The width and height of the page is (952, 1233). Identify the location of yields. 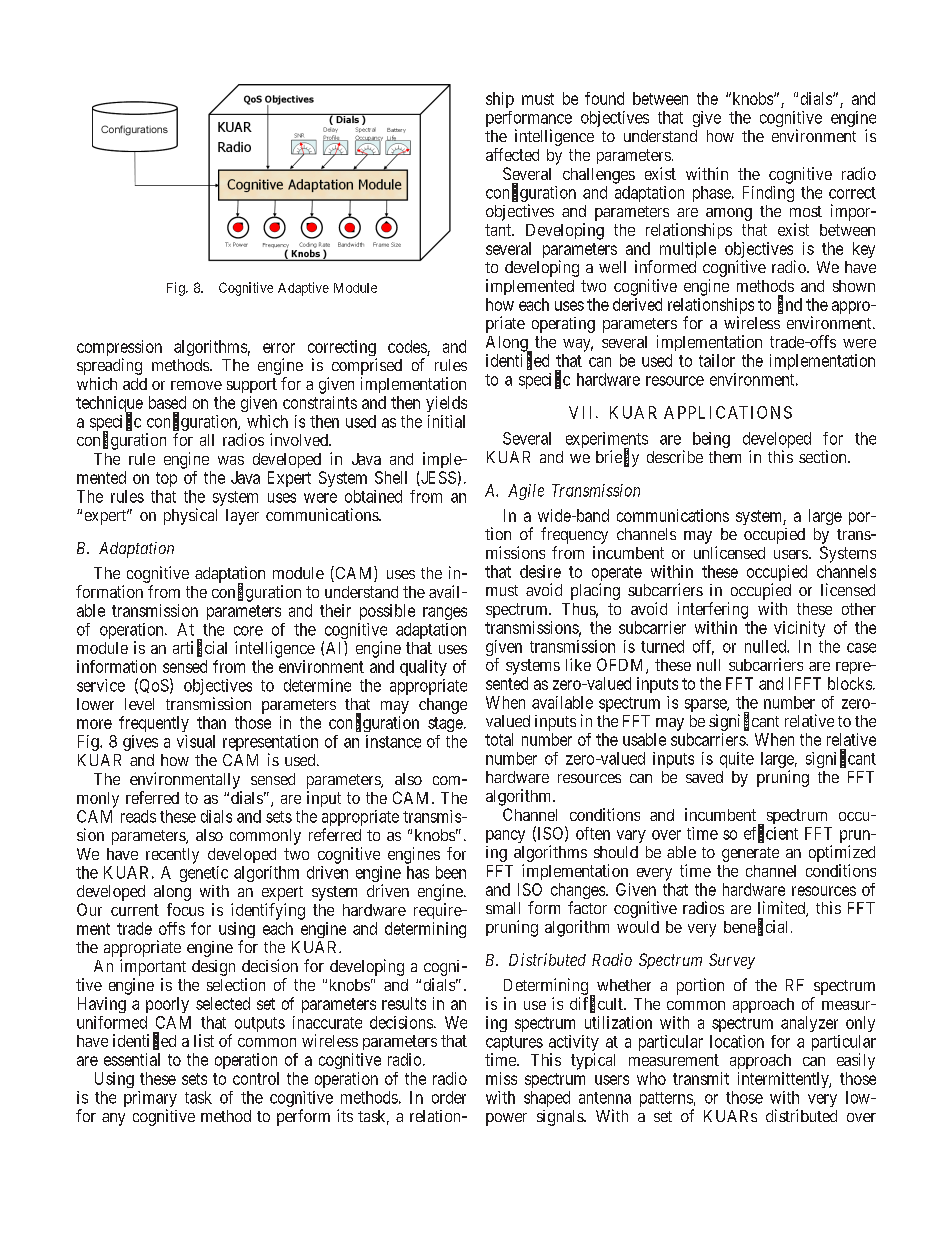
(446, 404).
